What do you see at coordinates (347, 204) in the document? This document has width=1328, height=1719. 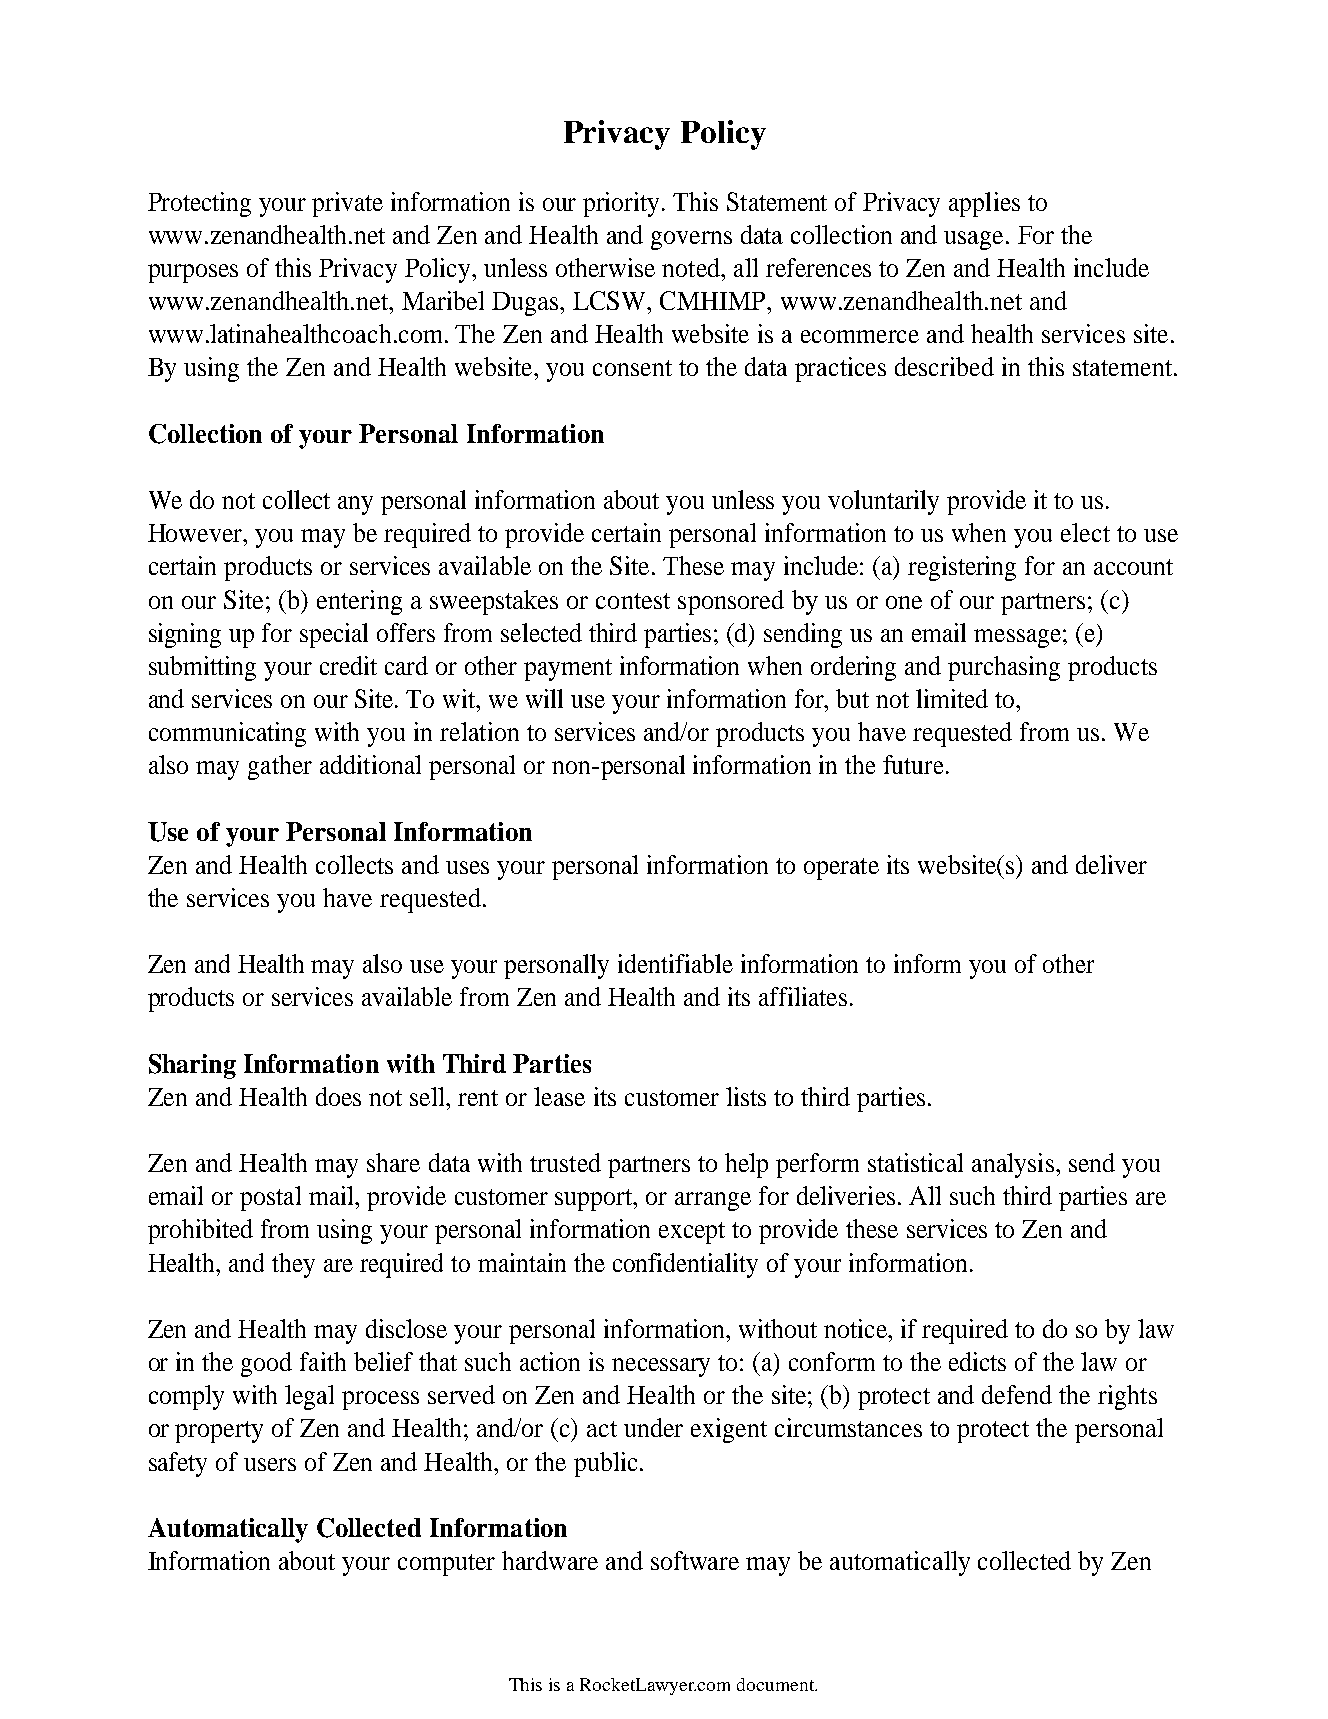 I see `private` at bounding box center [347, 204].
